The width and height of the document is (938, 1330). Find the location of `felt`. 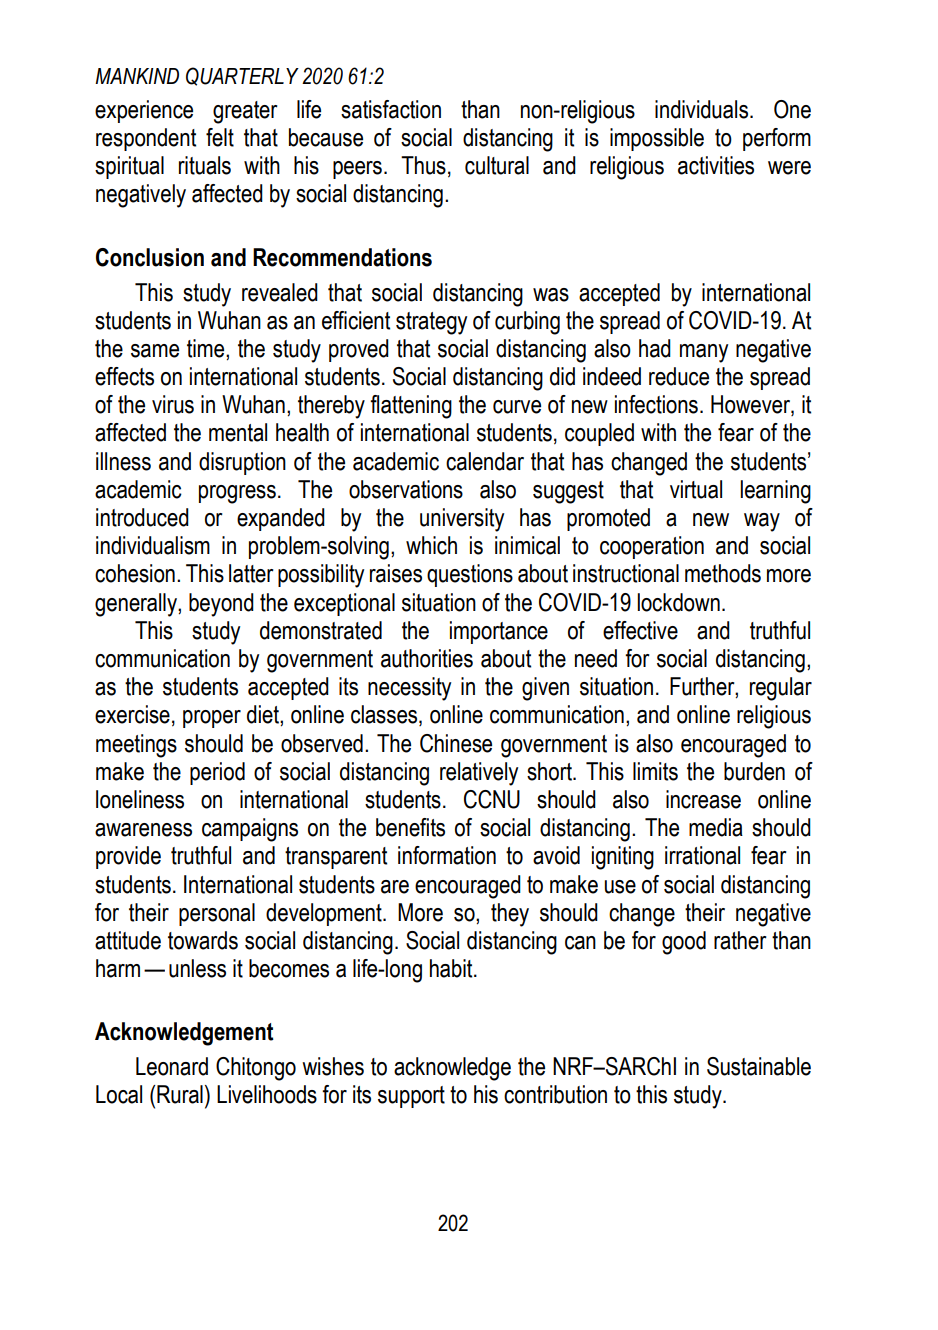

felt is located at coordinates (220, 137).
